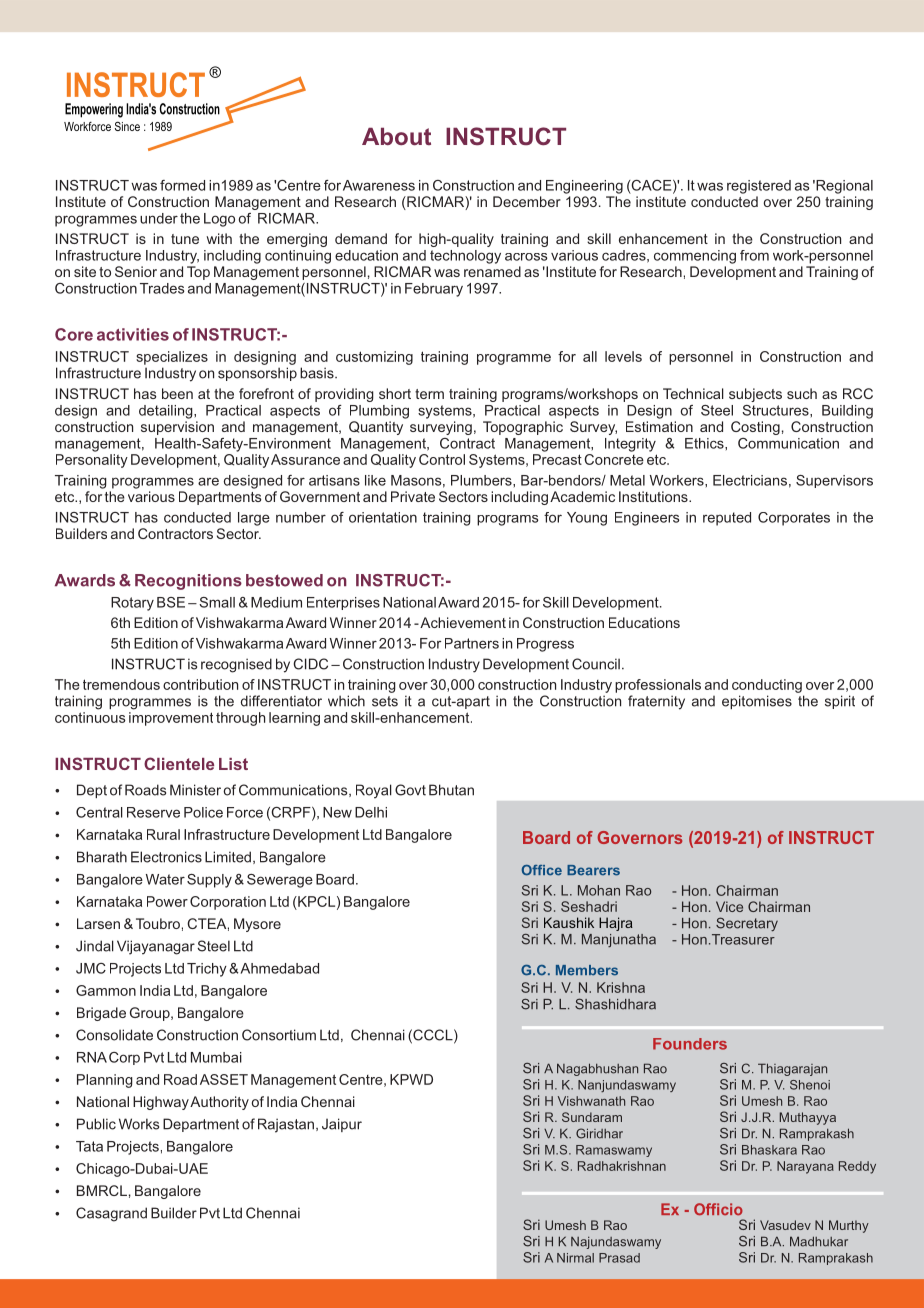 The width and height of the document is (924, 1308). What do you see at coordinates (619, 1258) in the document?
I see `Prasad` at bounding box center [619, 1258].
